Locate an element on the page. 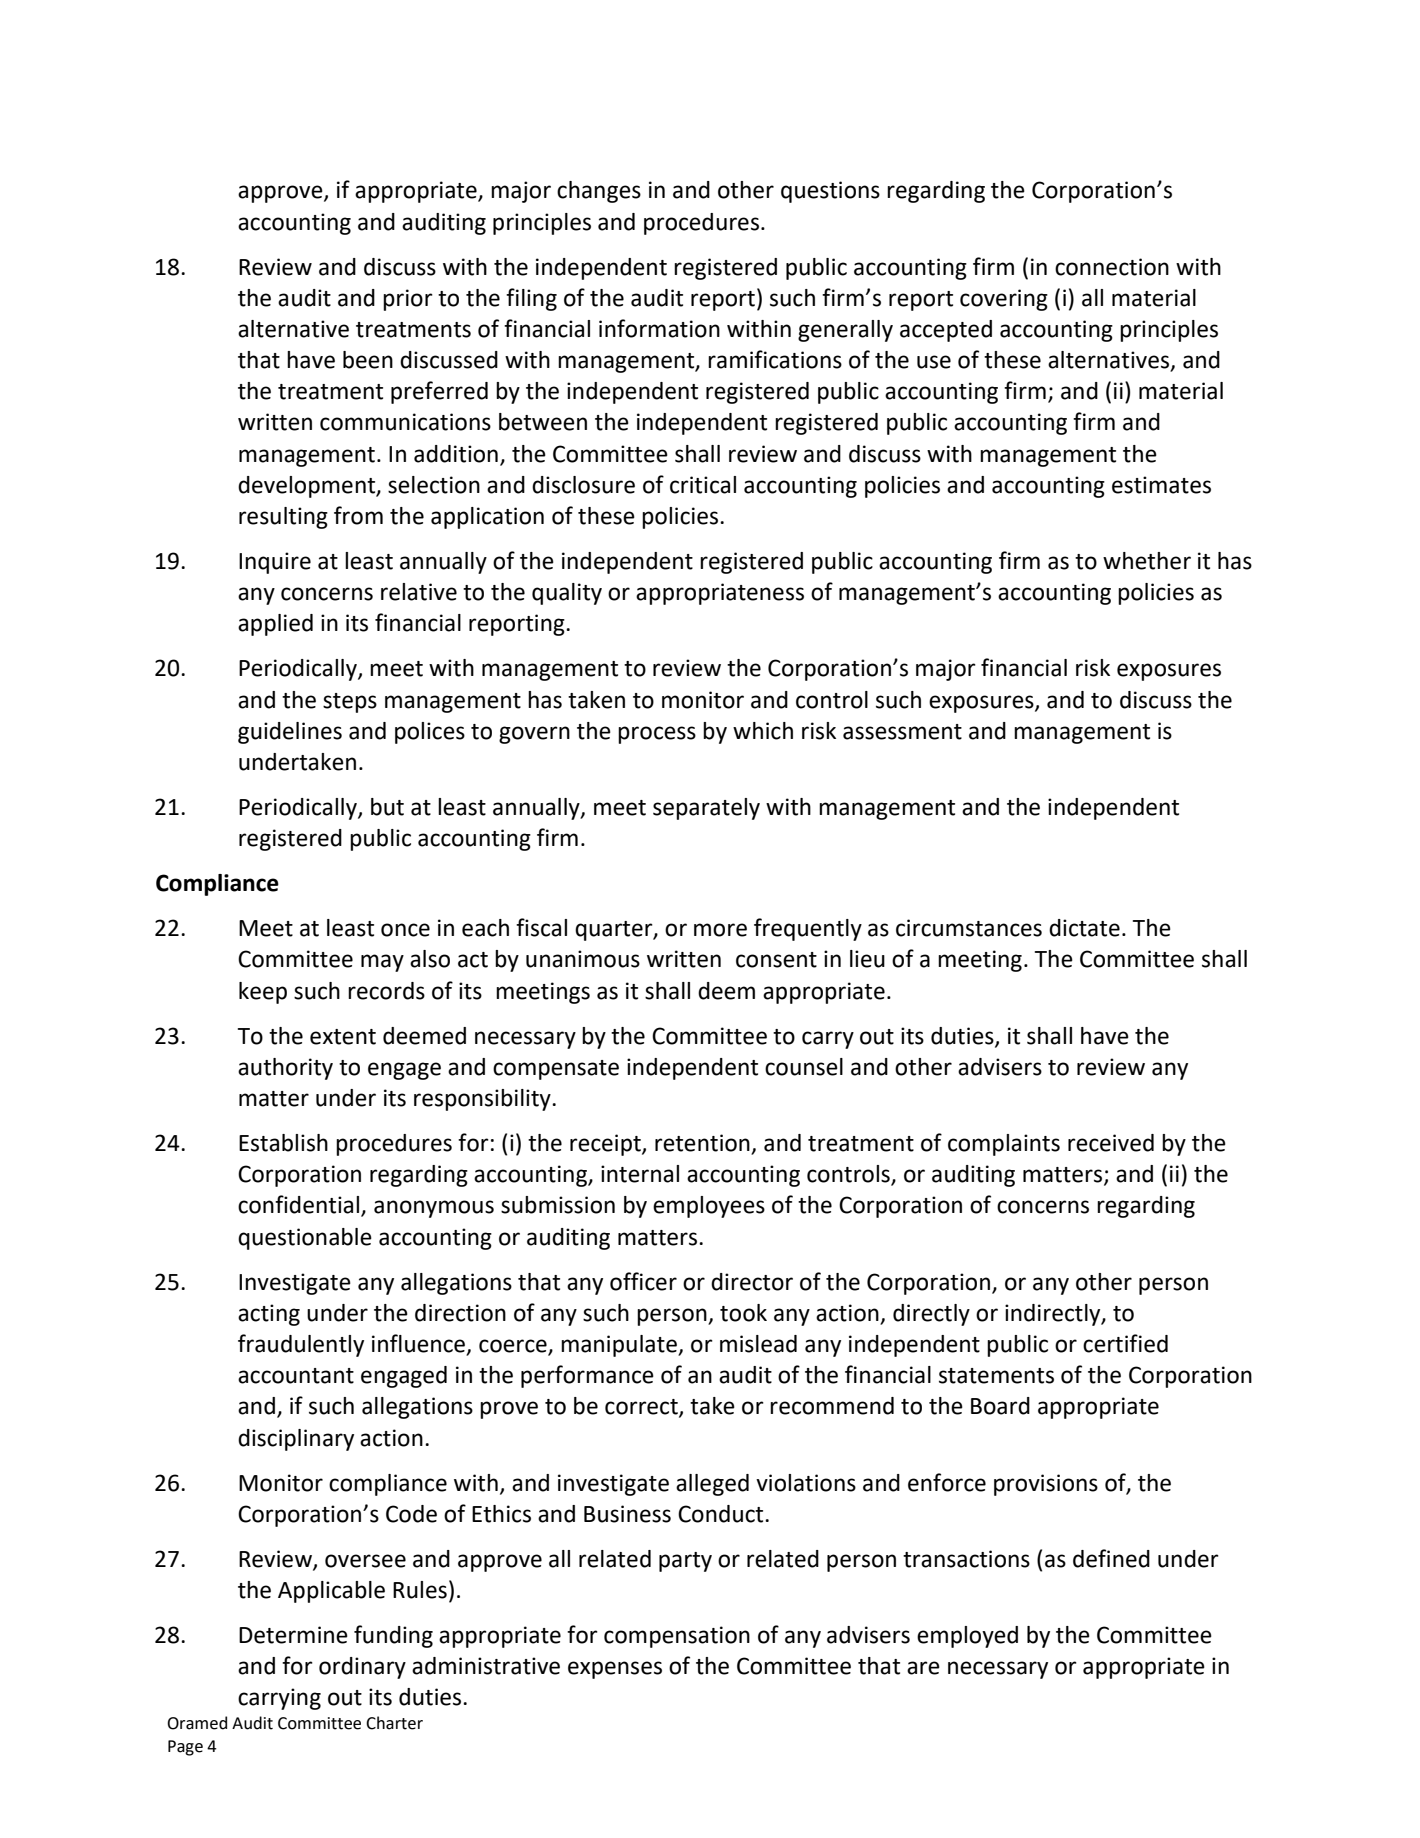 This page has width=1420, height=1838. prior is located at coordinates (408, 300).
